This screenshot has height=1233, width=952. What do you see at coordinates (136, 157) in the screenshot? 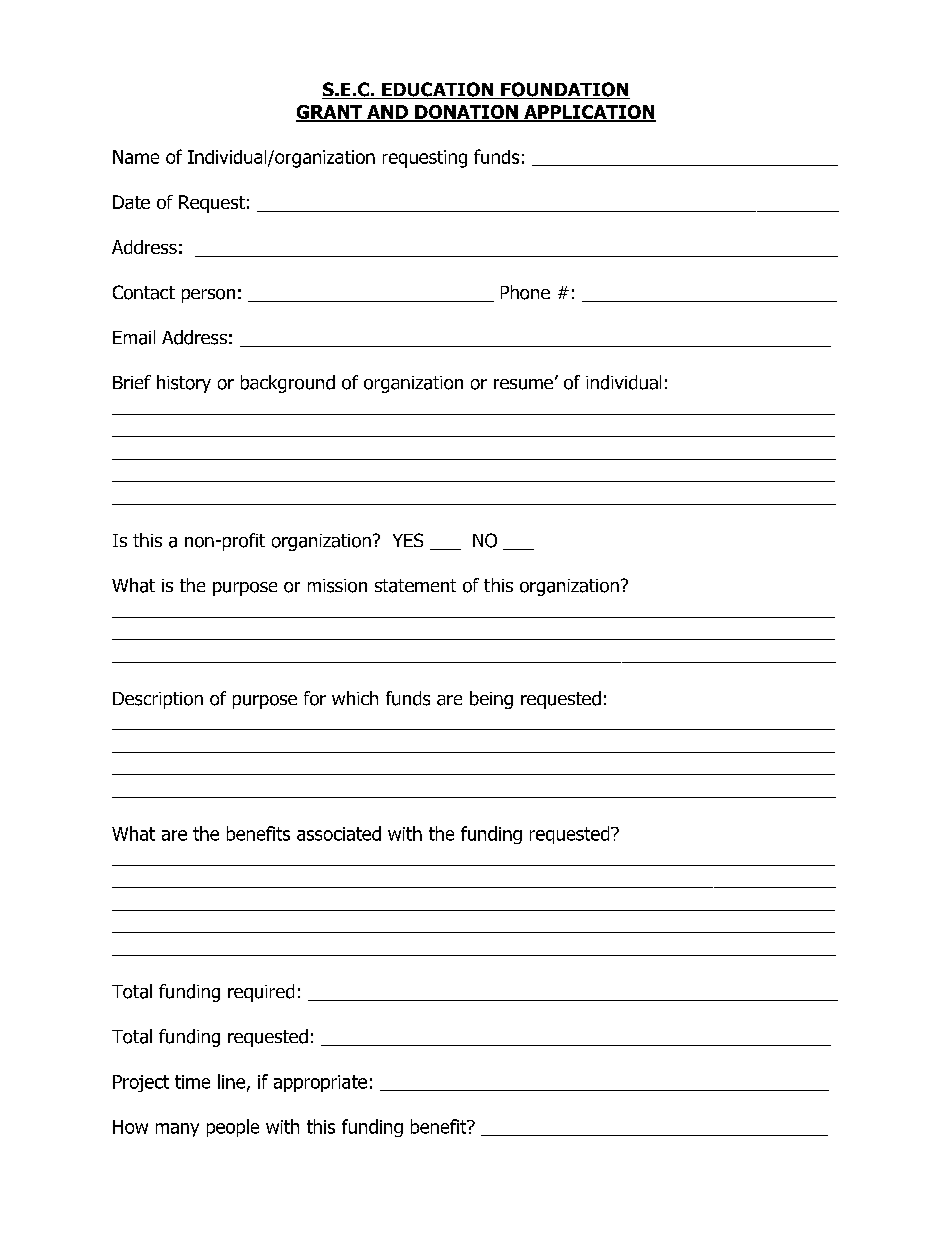
I see `Name` at bounding box center [136, 157].
